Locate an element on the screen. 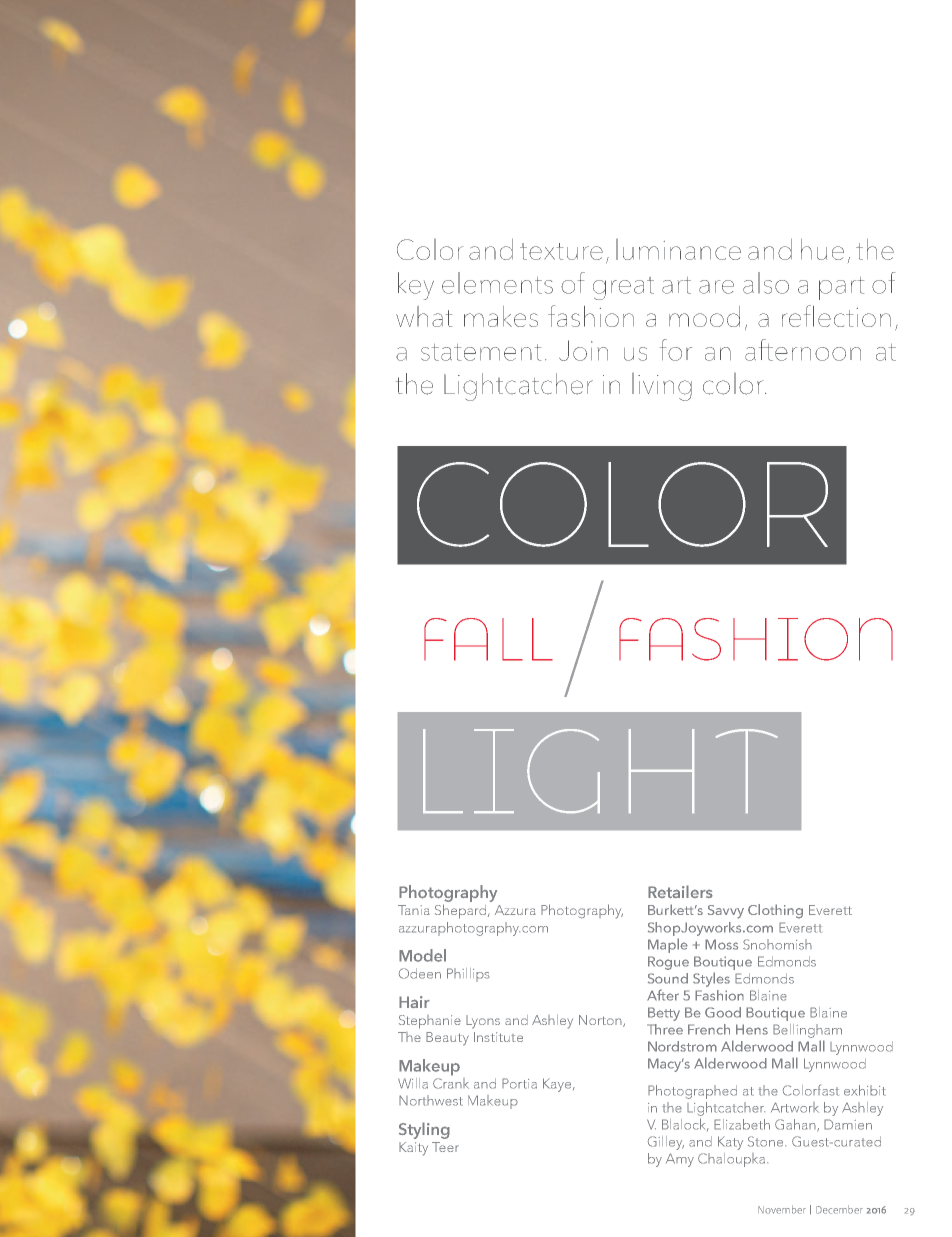  Styling is located at coordinates (424, 1130).
